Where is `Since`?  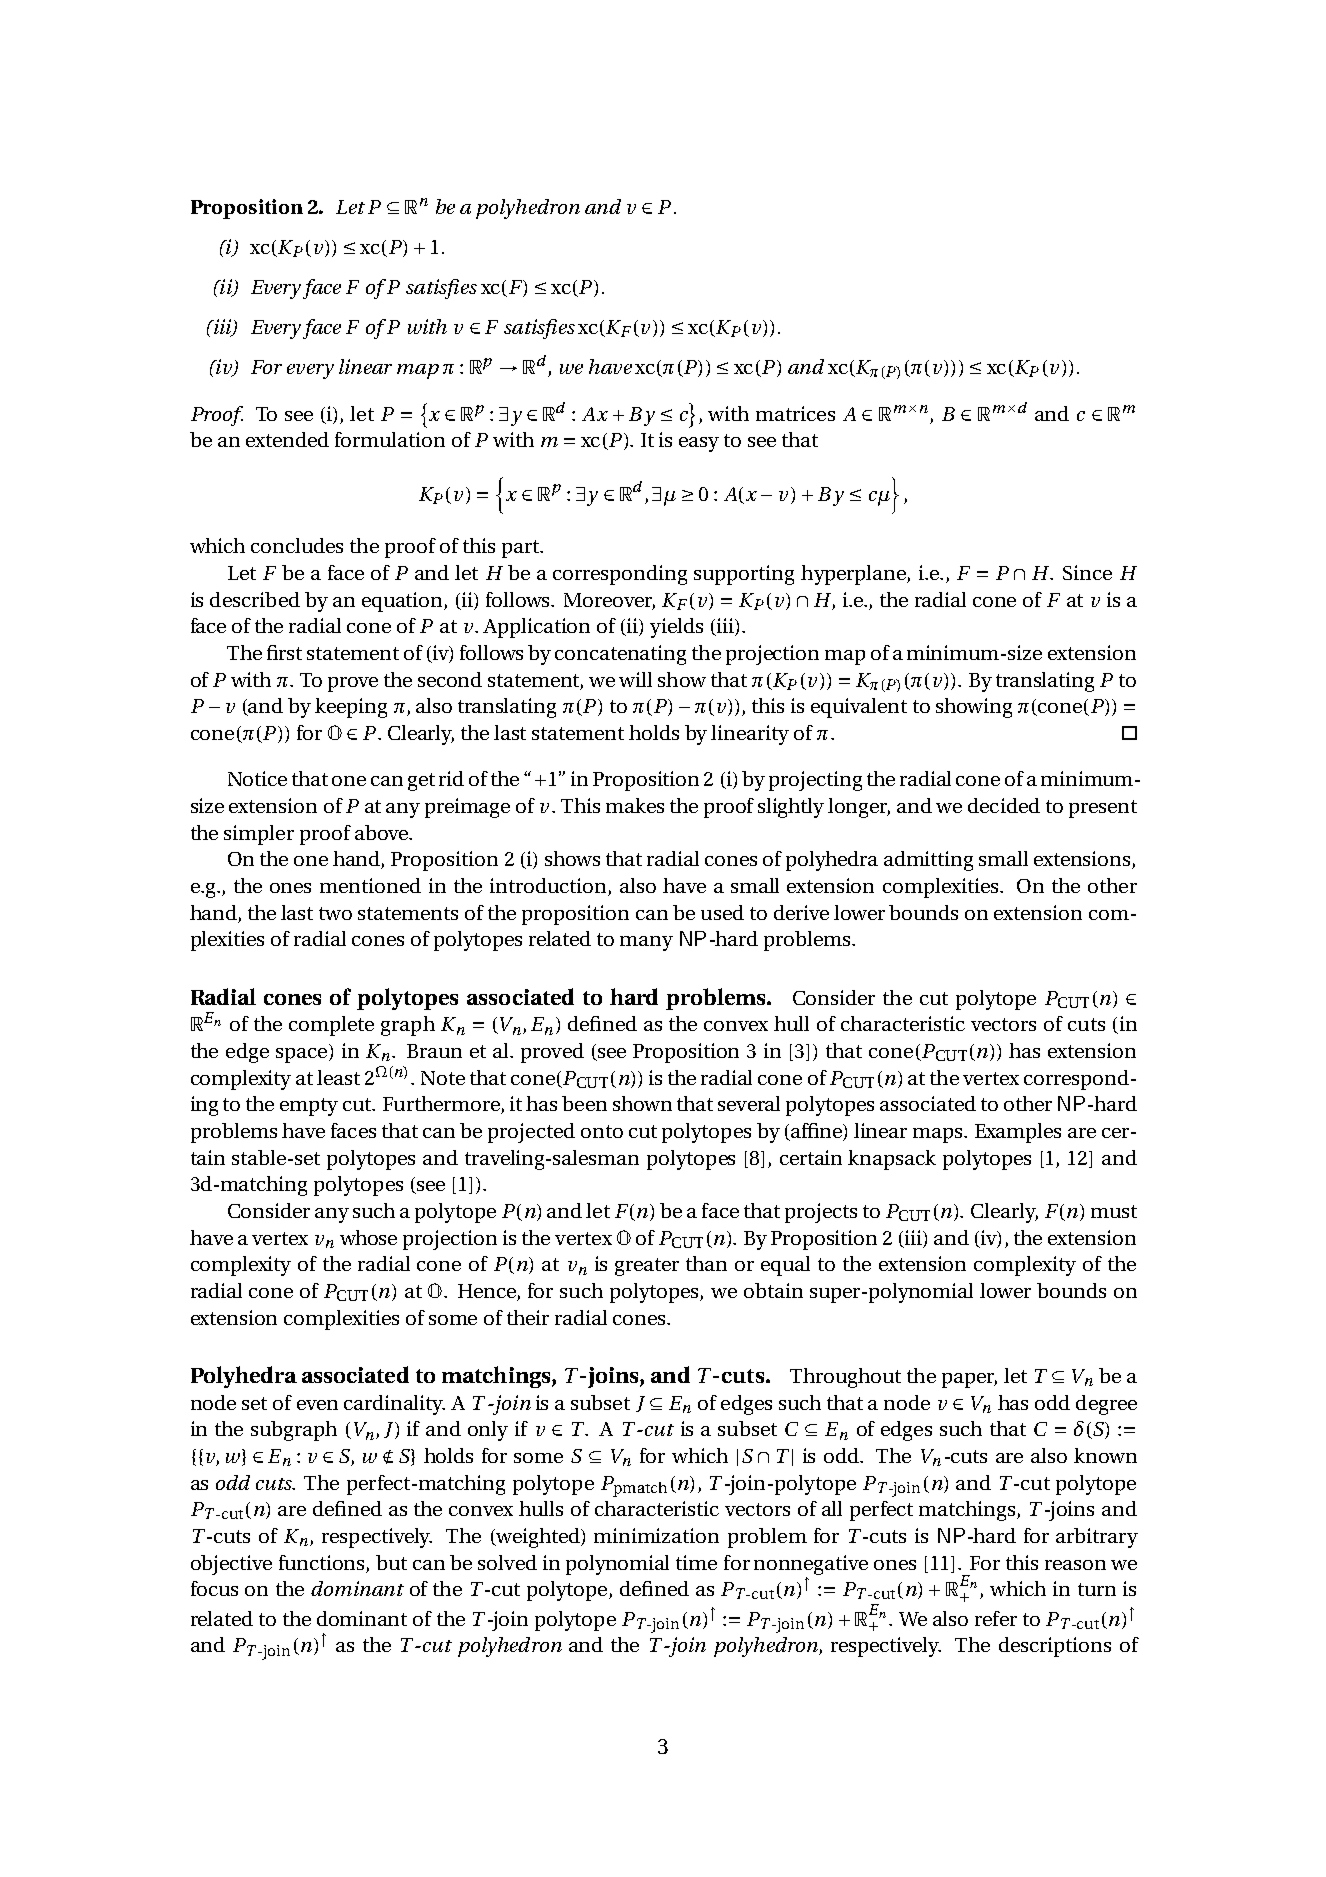 Since is located at coordinates (1087, 572).
